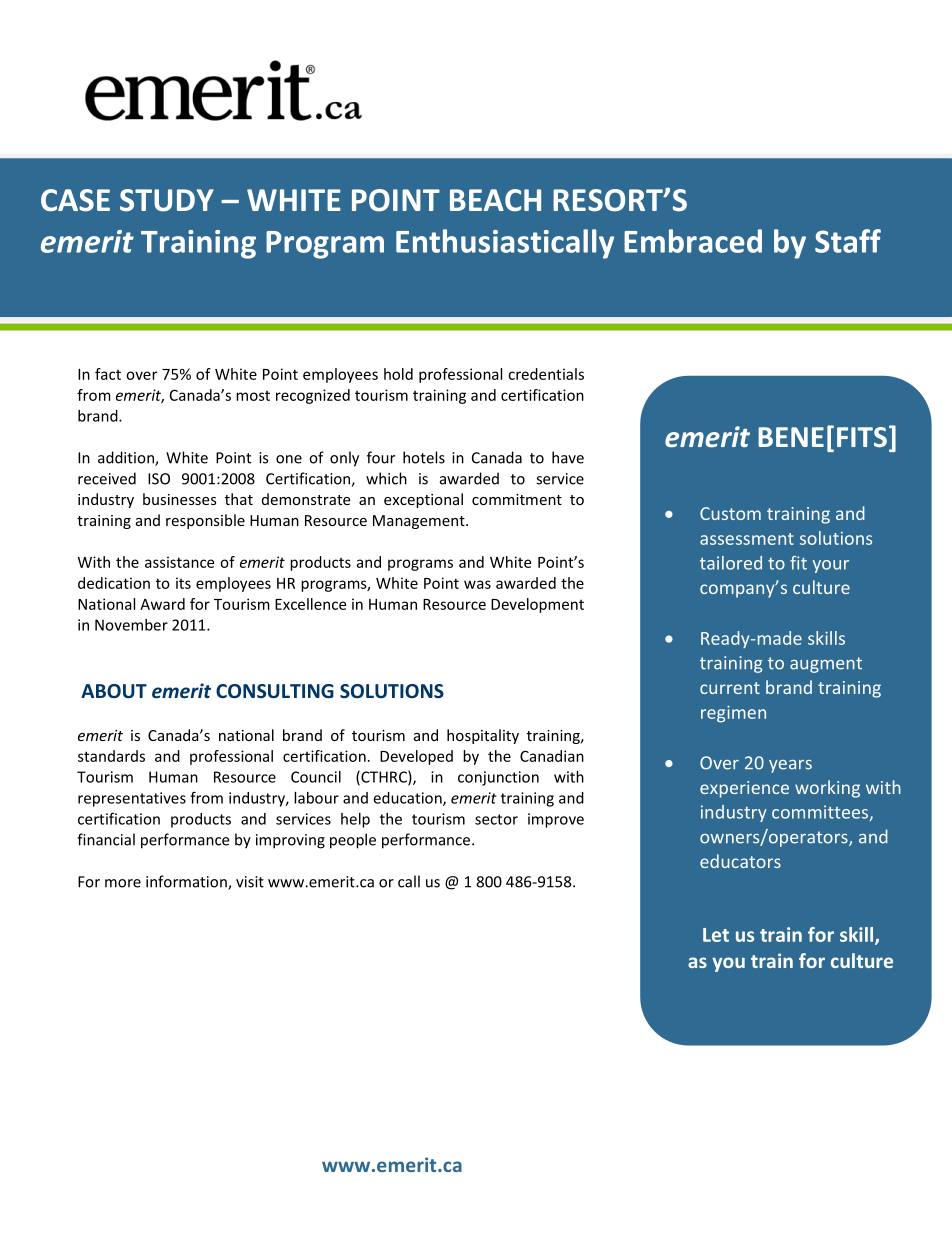 The image size is (952, 1233). Describe the element at coordinates (187, 882) in the document. I see `information` at that location.
